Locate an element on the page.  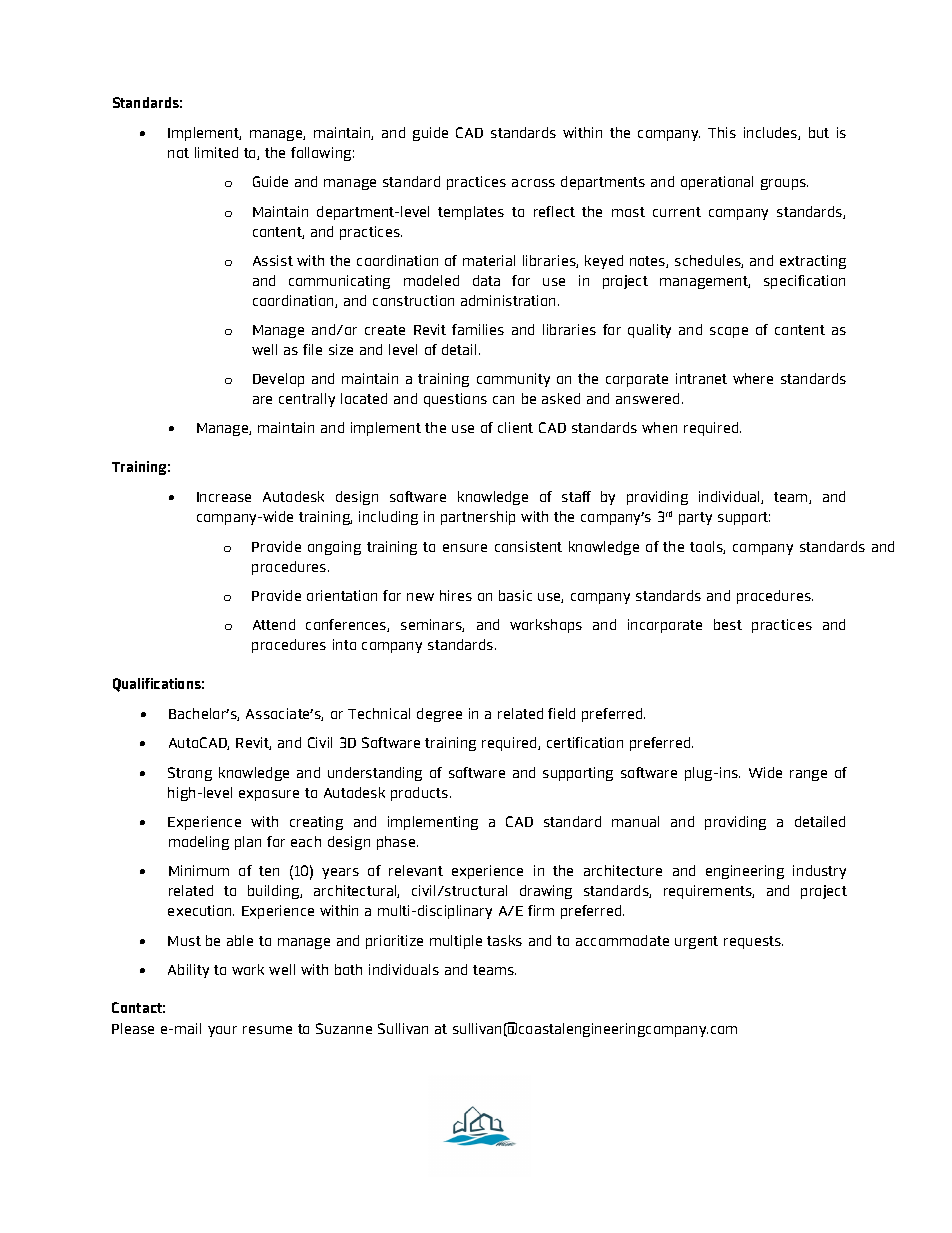
best is located at coordinates (728, 624).
